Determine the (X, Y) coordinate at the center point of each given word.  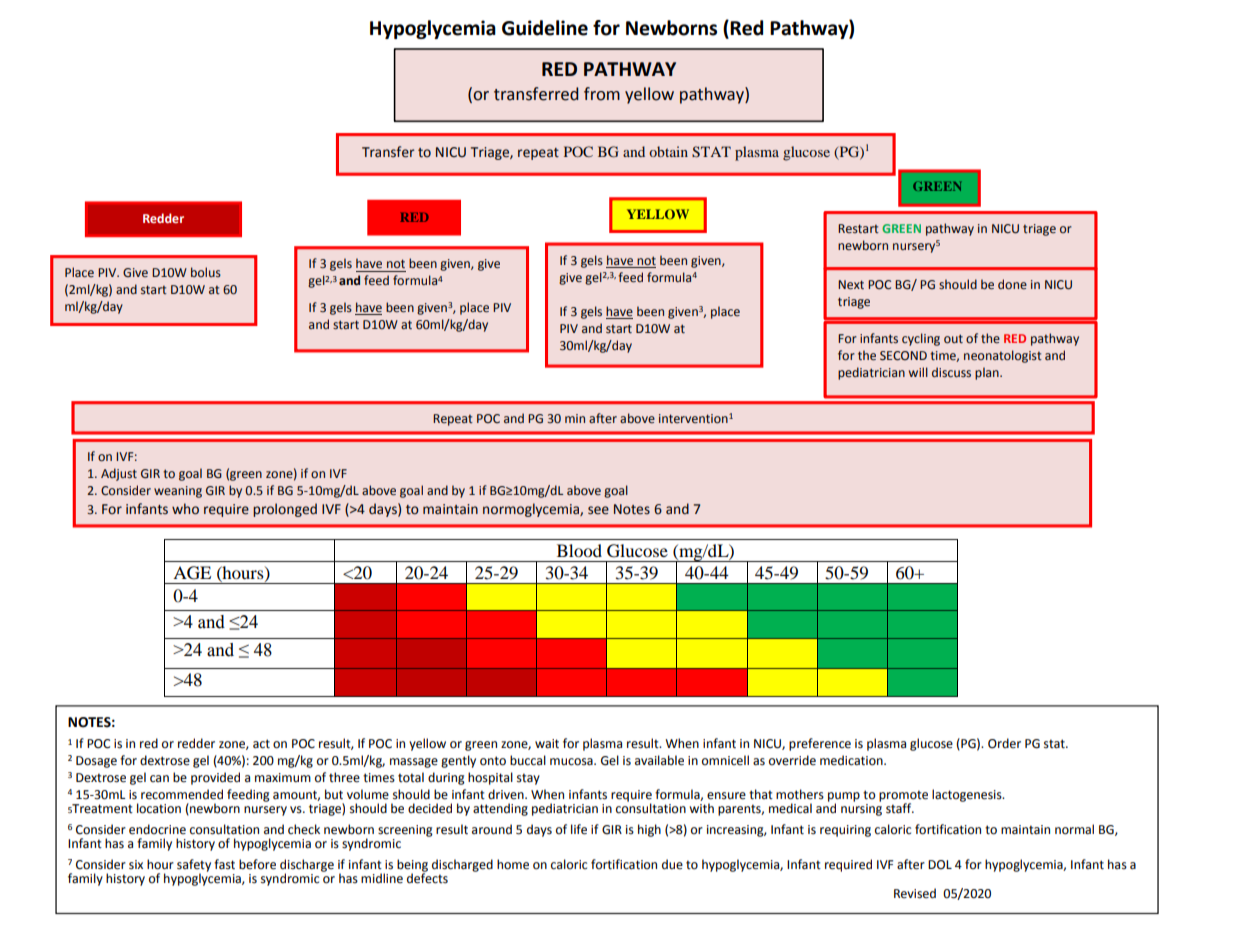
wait (547, 744)
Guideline (545, 28)
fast (224, 864)
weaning (178, 492)
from (602, 94)
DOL (940, 865)
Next (851, 285)
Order (1004, 743)
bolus (206, 272)
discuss (951, 372)
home (513, 864)
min (575, 418)
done (1012, 284)
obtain (668, 151)
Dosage (96, 762)
